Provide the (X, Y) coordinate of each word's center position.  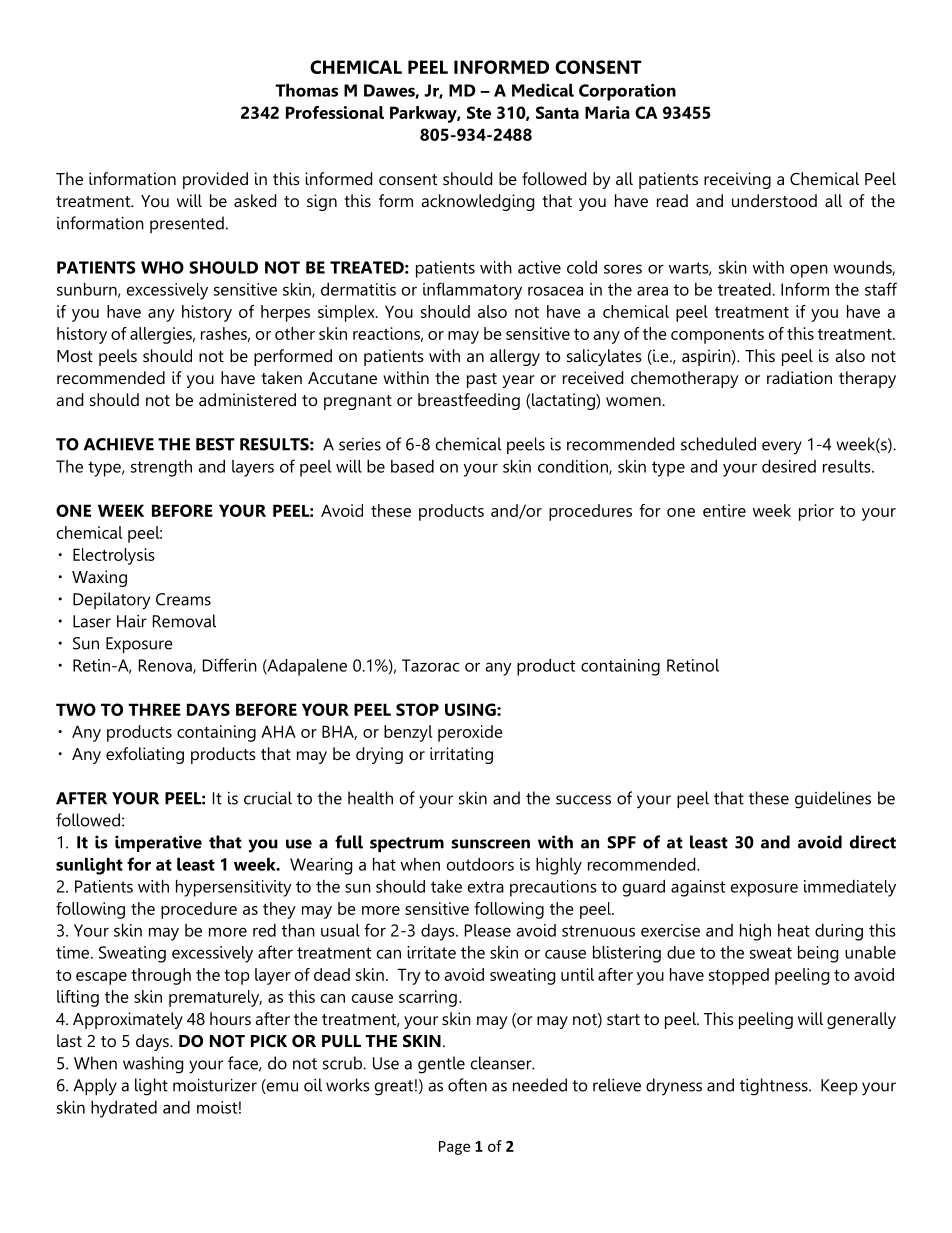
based (412, 466)
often (467, 1085)
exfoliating (145, 755)
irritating (461, 755)
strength (161, 468)
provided (215, 180)
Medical (543, 90)
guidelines (833, 800)
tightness (775, 1087)
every (782, 448)
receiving (737, 180)
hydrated (124, 1109)
